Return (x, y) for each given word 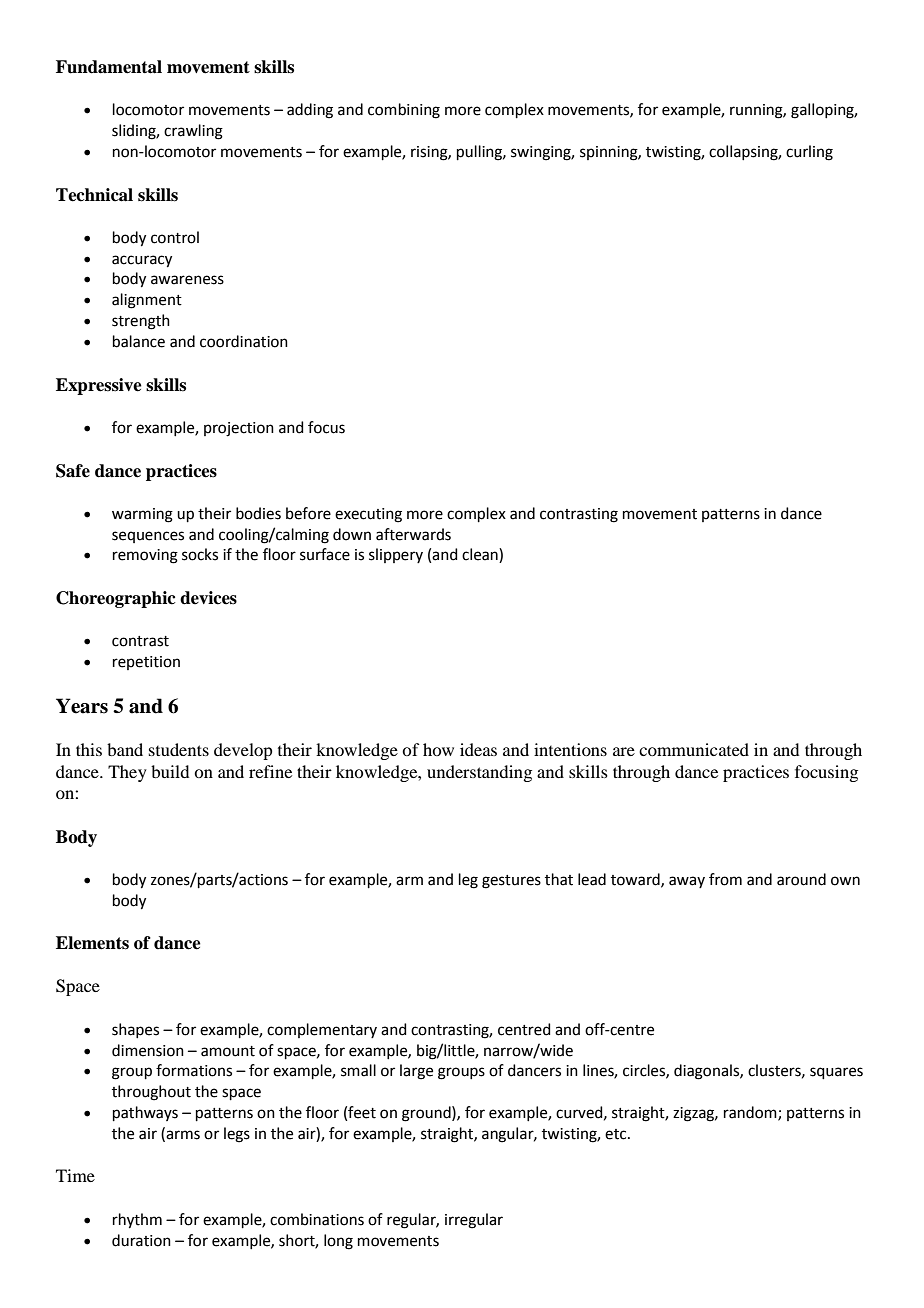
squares (836, 1073)
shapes (135, 1030)
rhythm (137, 1221)
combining (404, 111)
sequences (148, 537)
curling (809, 153)
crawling (193, 132)
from (725, 879)
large (416, 1072)
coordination (244, 341)
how (438, 749)
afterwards (413, 534)
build (170, 771)
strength (141, 322)
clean (481, 555)
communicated (694, 749)
